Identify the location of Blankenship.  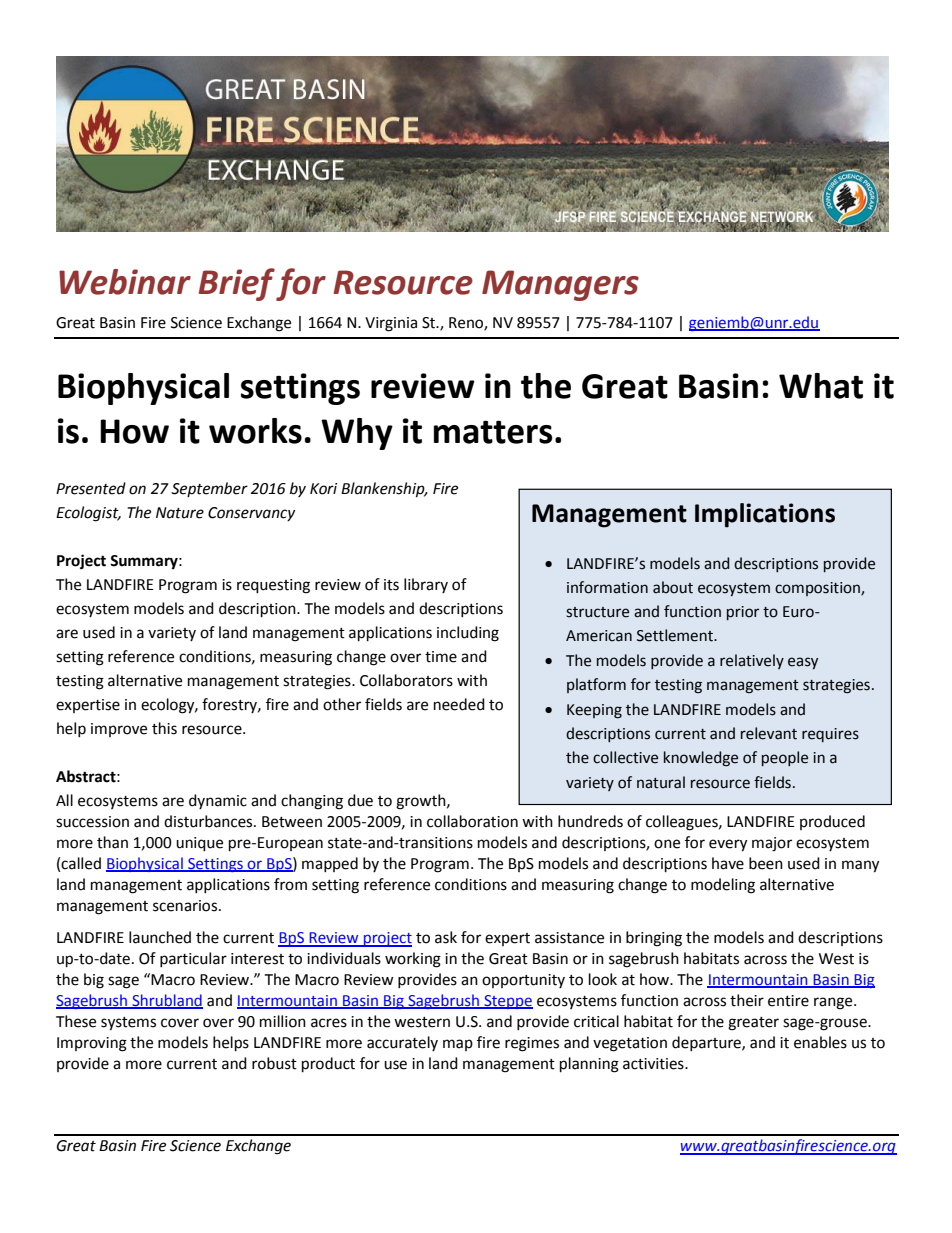
(384, 490).
